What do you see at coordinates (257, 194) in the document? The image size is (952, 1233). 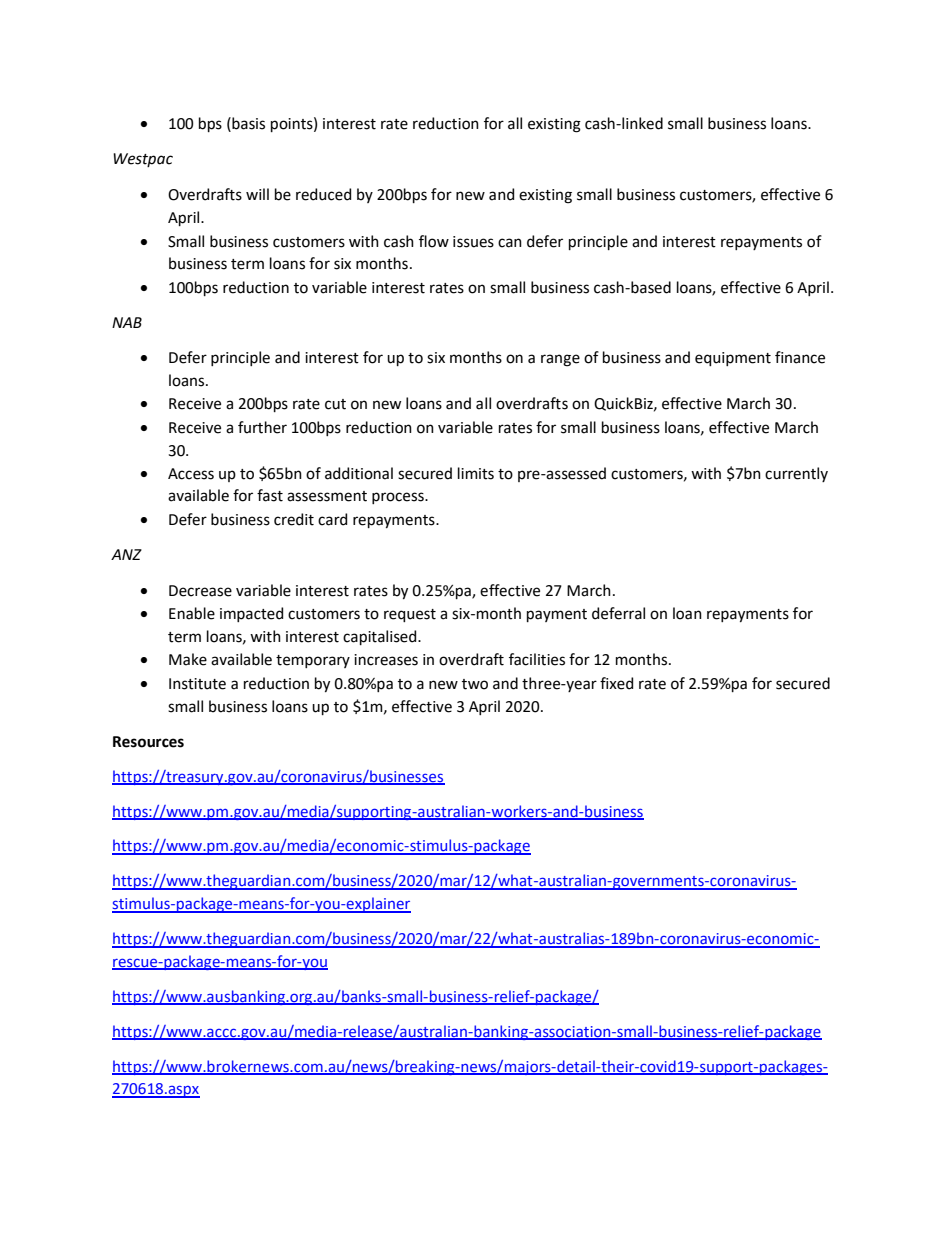 I see `will` at bounding box center [257, 194].
